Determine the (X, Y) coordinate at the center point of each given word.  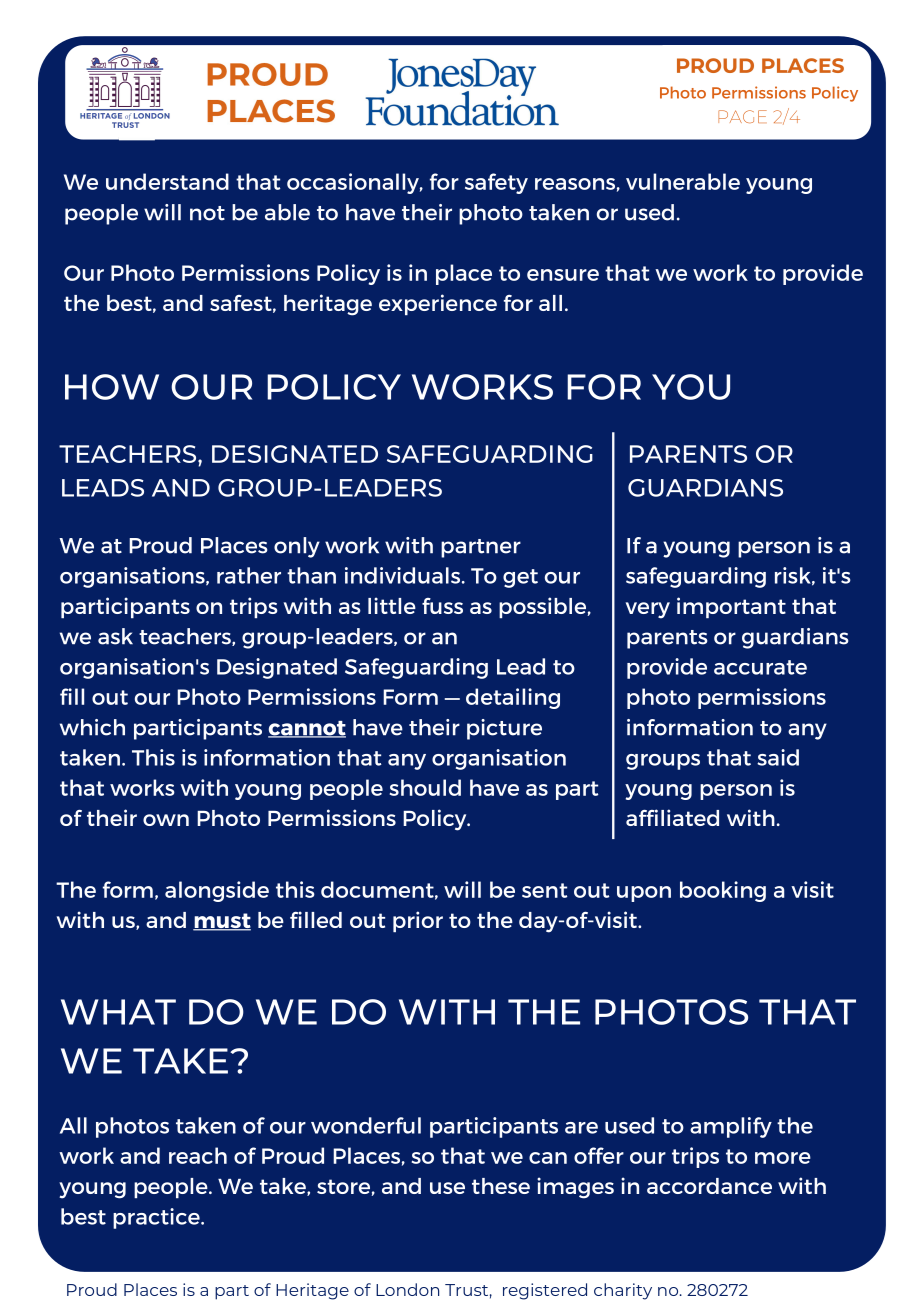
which (92, 727)
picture (504, 729)
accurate (760, 667)
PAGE (742, 116)
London (407, 1289)
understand (167, 181)
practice (157, 1218)
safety (496, 183)
